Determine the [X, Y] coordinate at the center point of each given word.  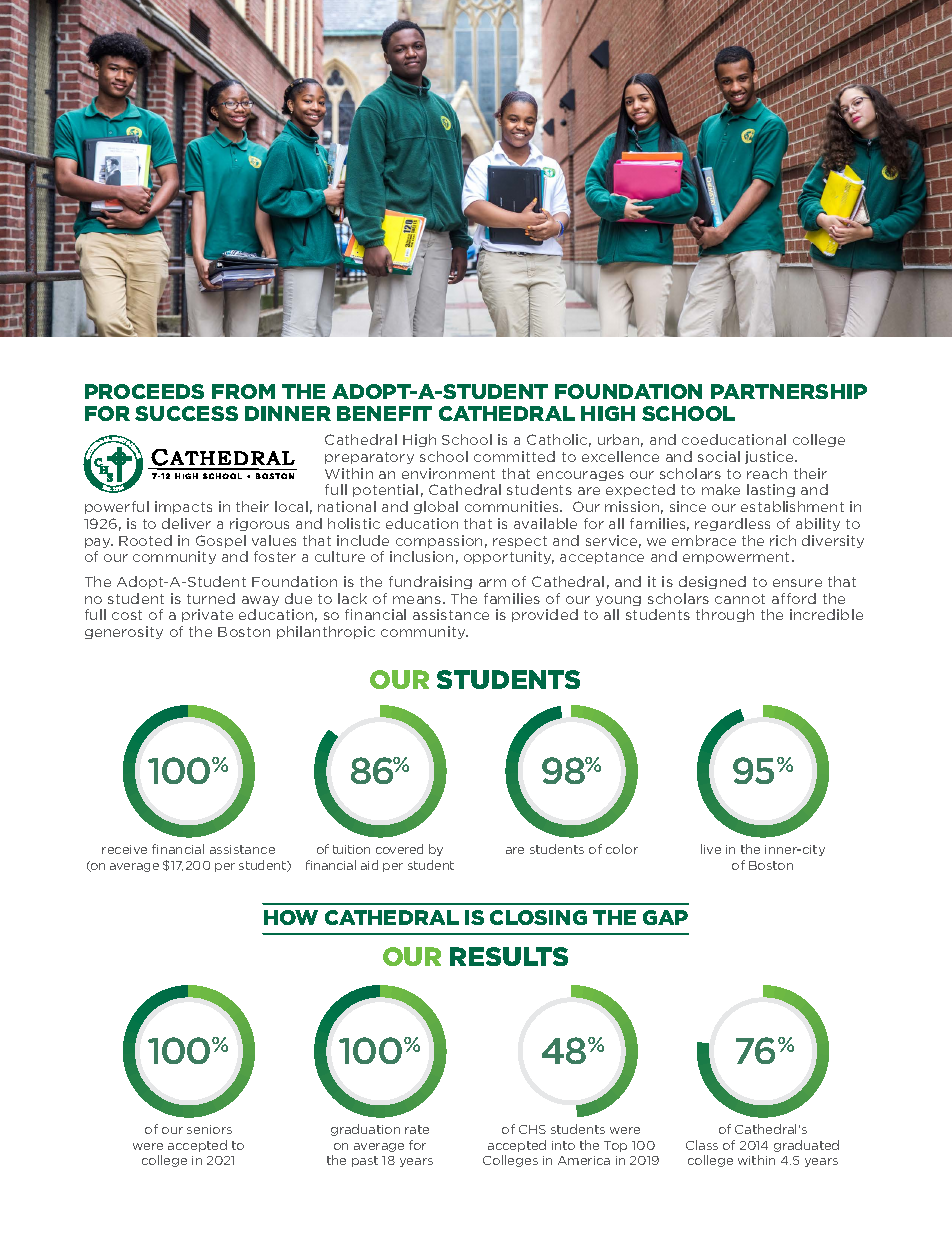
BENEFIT [384, 413]
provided [545, 615]
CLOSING [538, 917]
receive [124, 849]
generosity [124, 632]
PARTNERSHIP [789, 391]
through [725, 615]
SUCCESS [186, 413]
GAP [665, 917]
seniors [209, 1129]
